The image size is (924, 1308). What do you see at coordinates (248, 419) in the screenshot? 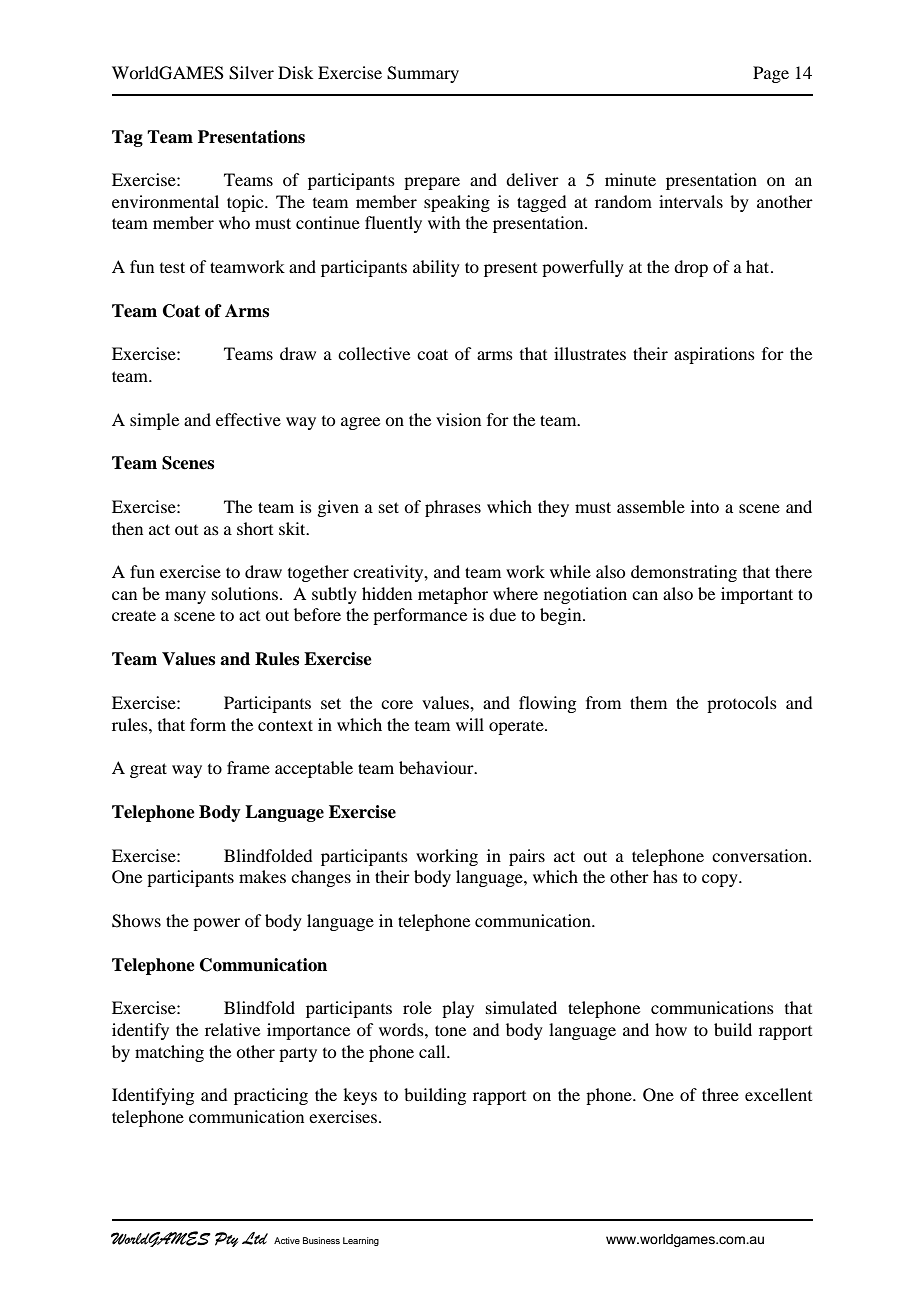
I see `effective` at bounding box center [248, 419].
